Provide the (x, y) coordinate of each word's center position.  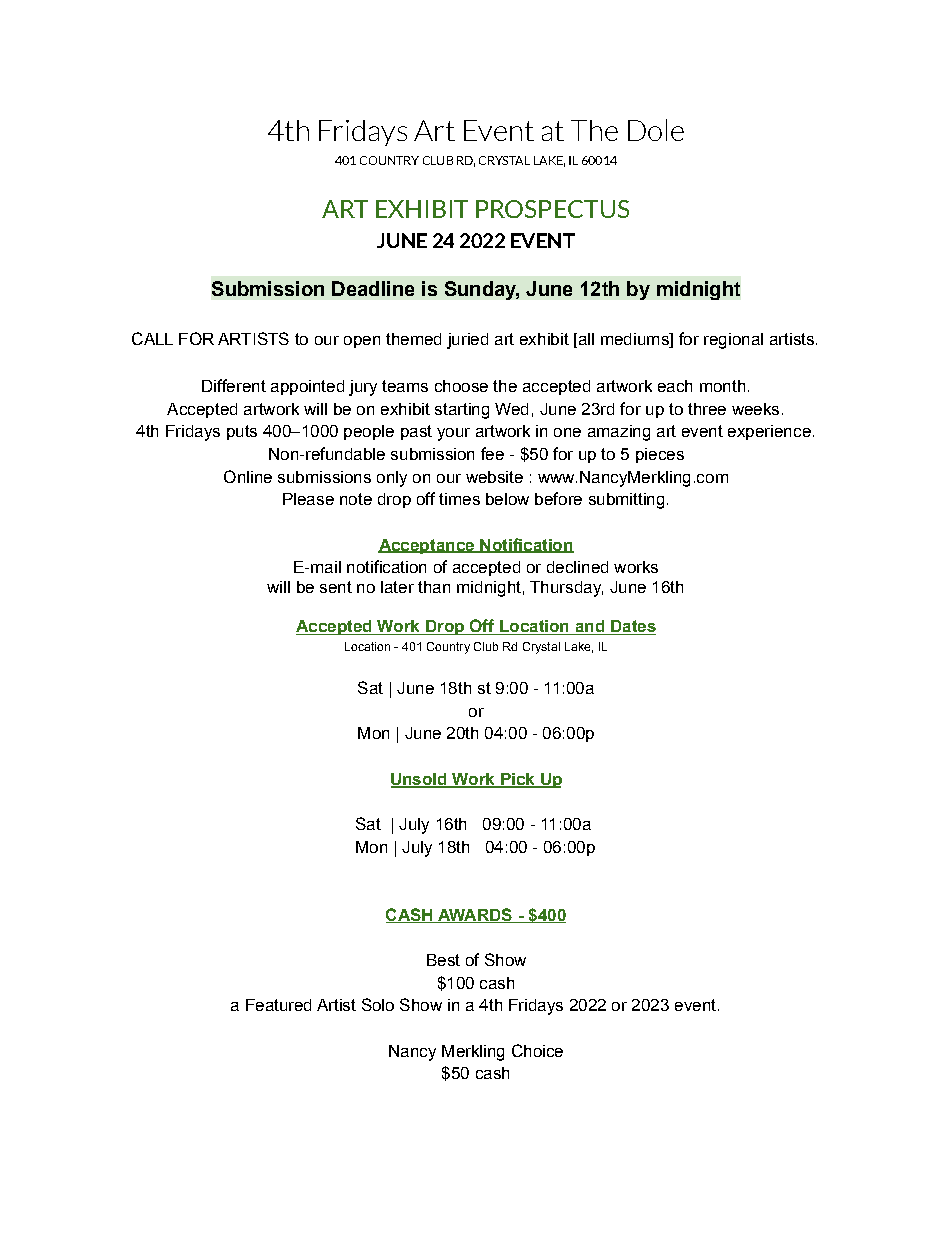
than (434, 587)
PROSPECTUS (552, 209)
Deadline (373, 288)
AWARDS (475, 915)
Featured (278, 1005)
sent (336, 587)
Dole (656, 130)
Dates (632, 627)
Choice (537, 1050)
